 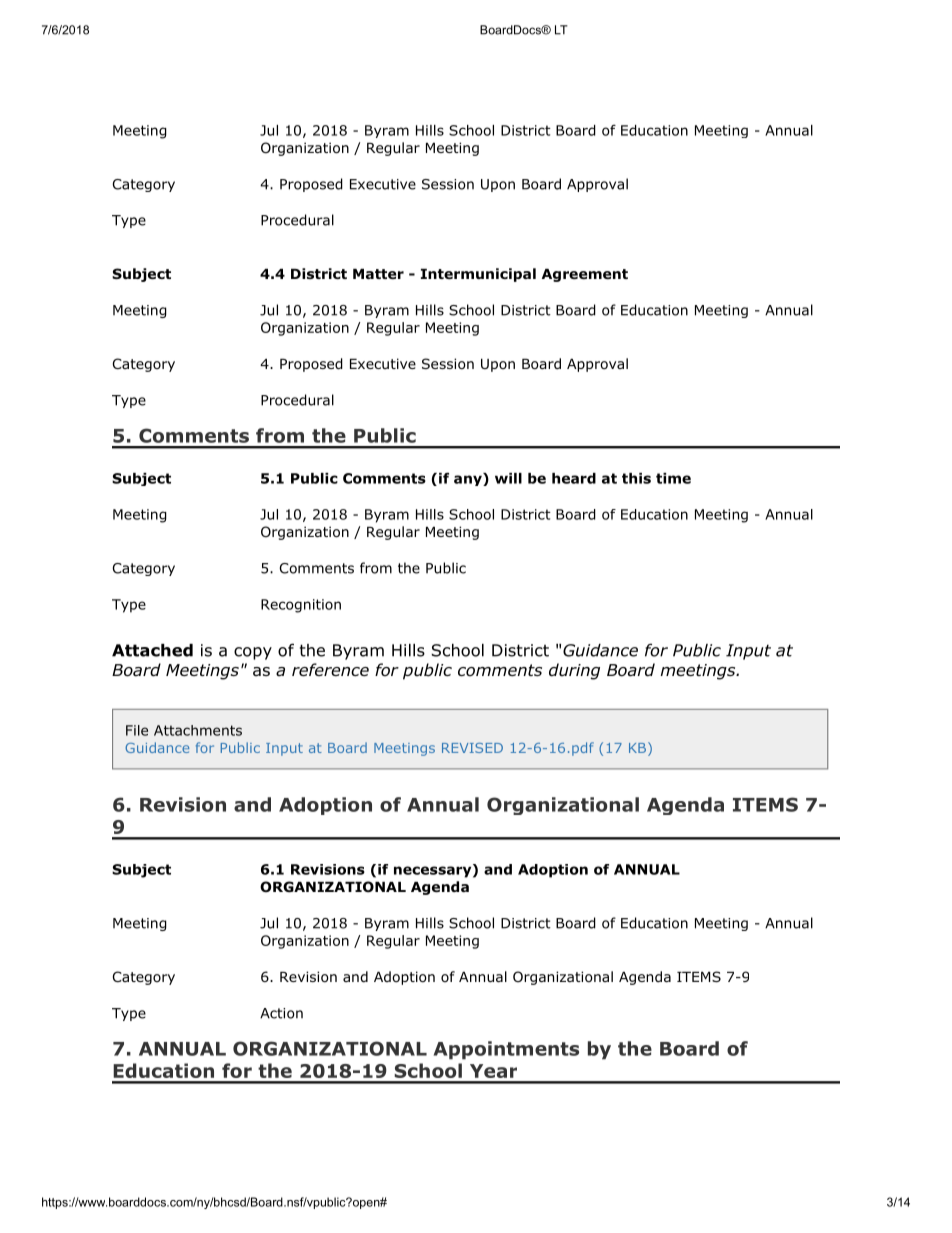 What do you see at coordinates (198, 730) in the page?
I see `Attachments` at bounding box center [198, 730].
